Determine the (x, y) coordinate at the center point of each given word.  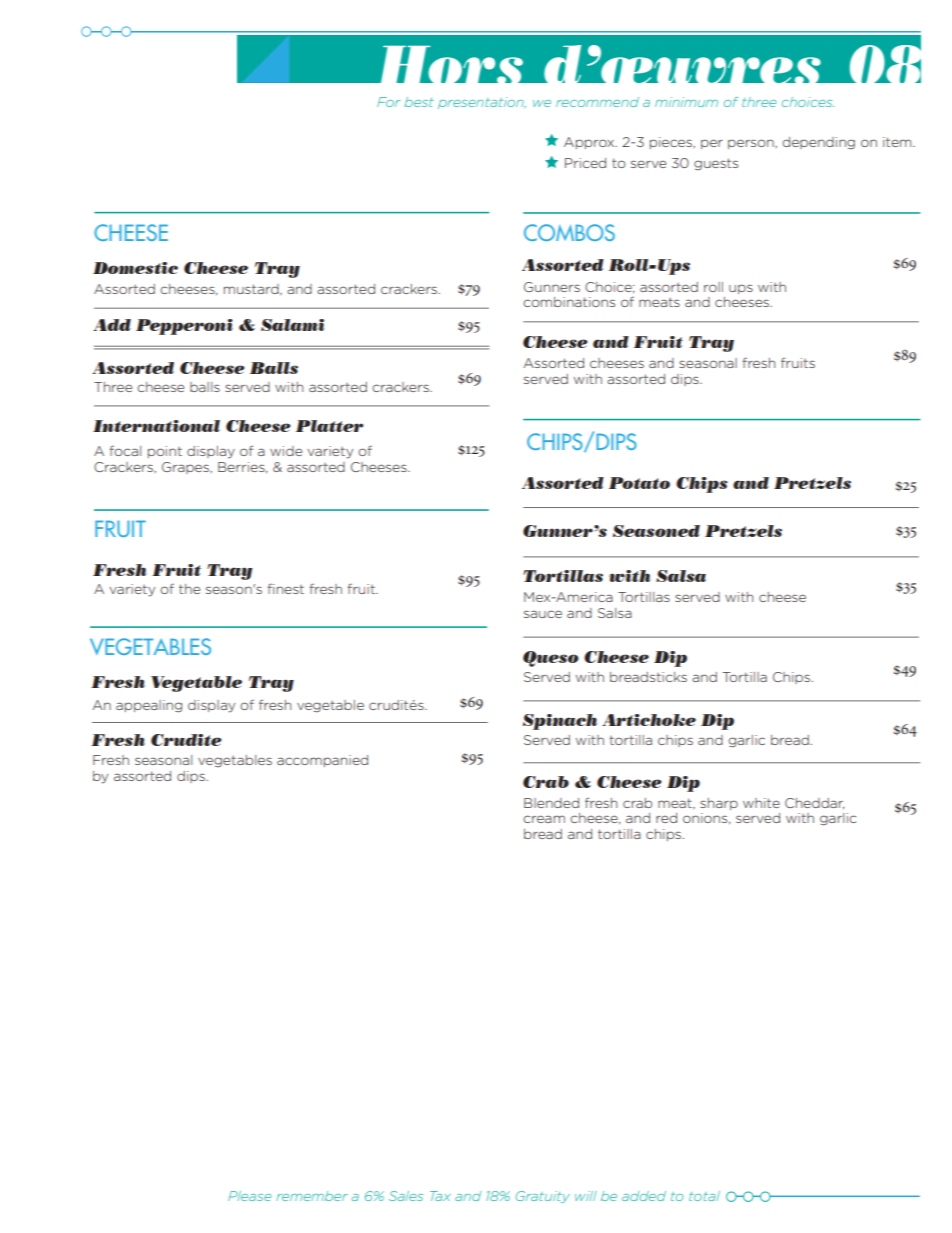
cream (544, 819)
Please (250, 1196)
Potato (639, 483)
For (388, 102)
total (704, 1196)
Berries (242, 467)
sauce (543, 614)
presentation (482, 103)
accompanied (322, 761)
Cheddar (814, 803)
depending (818, 143)
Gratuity (543, 1197)
